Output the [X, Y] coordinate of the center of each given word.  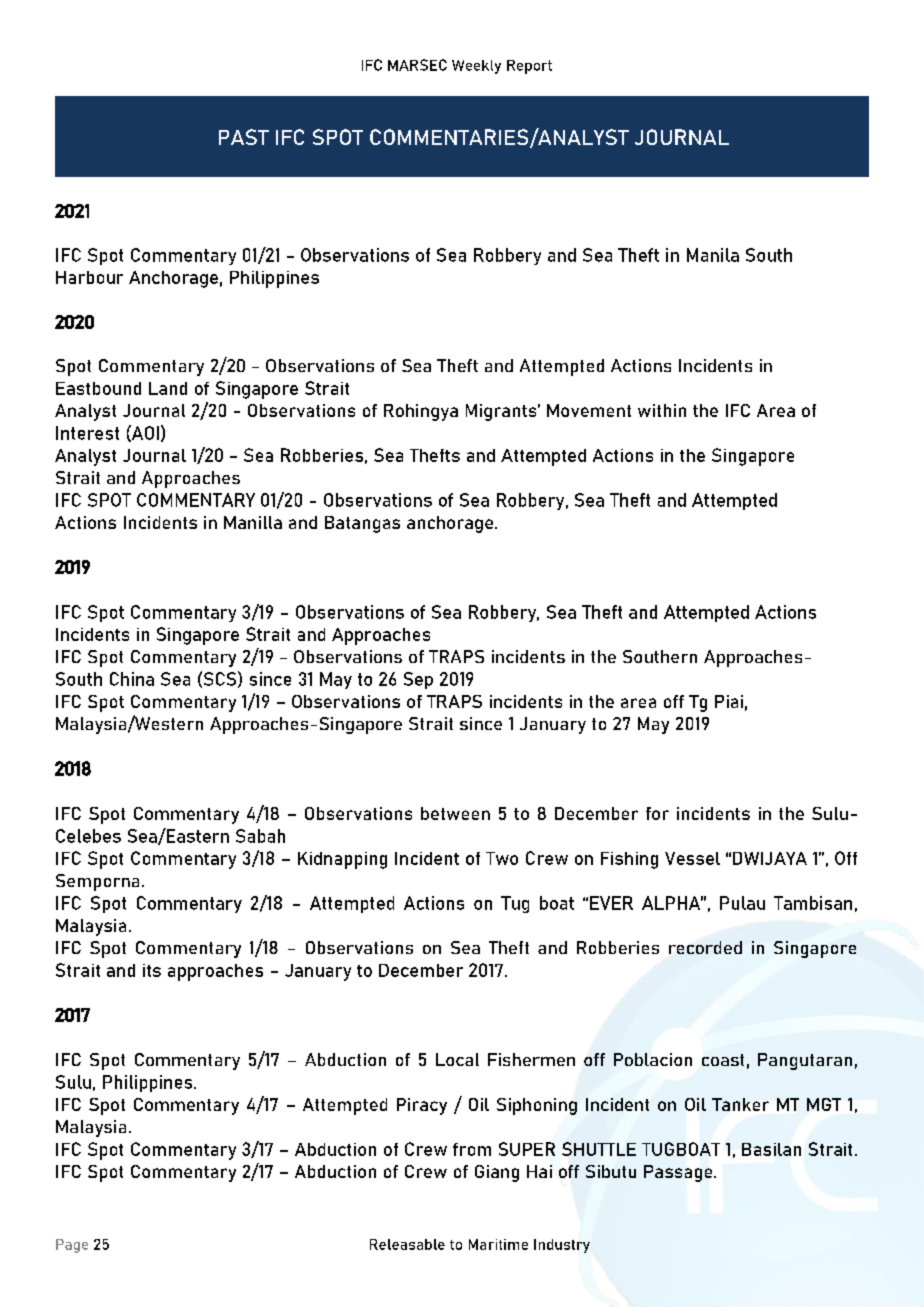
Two [502, 858]
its [152, 970]
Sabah [260, 836]
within [662, 410]
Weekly [476, 67]
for [657, 813]
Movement [589, 410]
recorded [705, 947]
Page [72, 1246]
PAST [244, 137]
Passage [679, 1173]
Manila [713, 255]
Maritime [498, 1244]
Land [168, 388]
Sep [418, 680]
